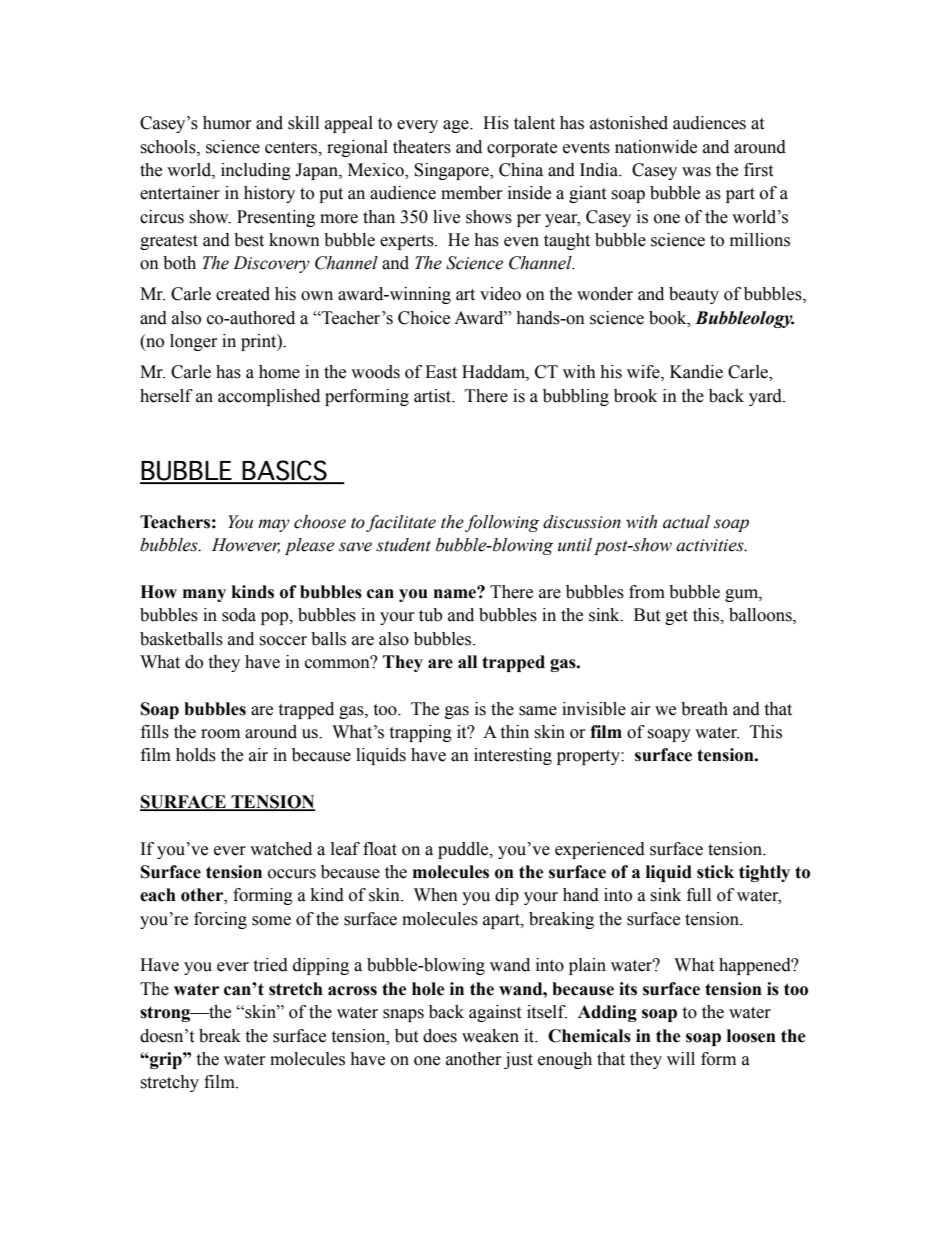 This screenshot has height=1233, width=952. What do you see at coordinates (681, 1058) in the screenshot?
I see `will` at bounding box center [681, 1058].
